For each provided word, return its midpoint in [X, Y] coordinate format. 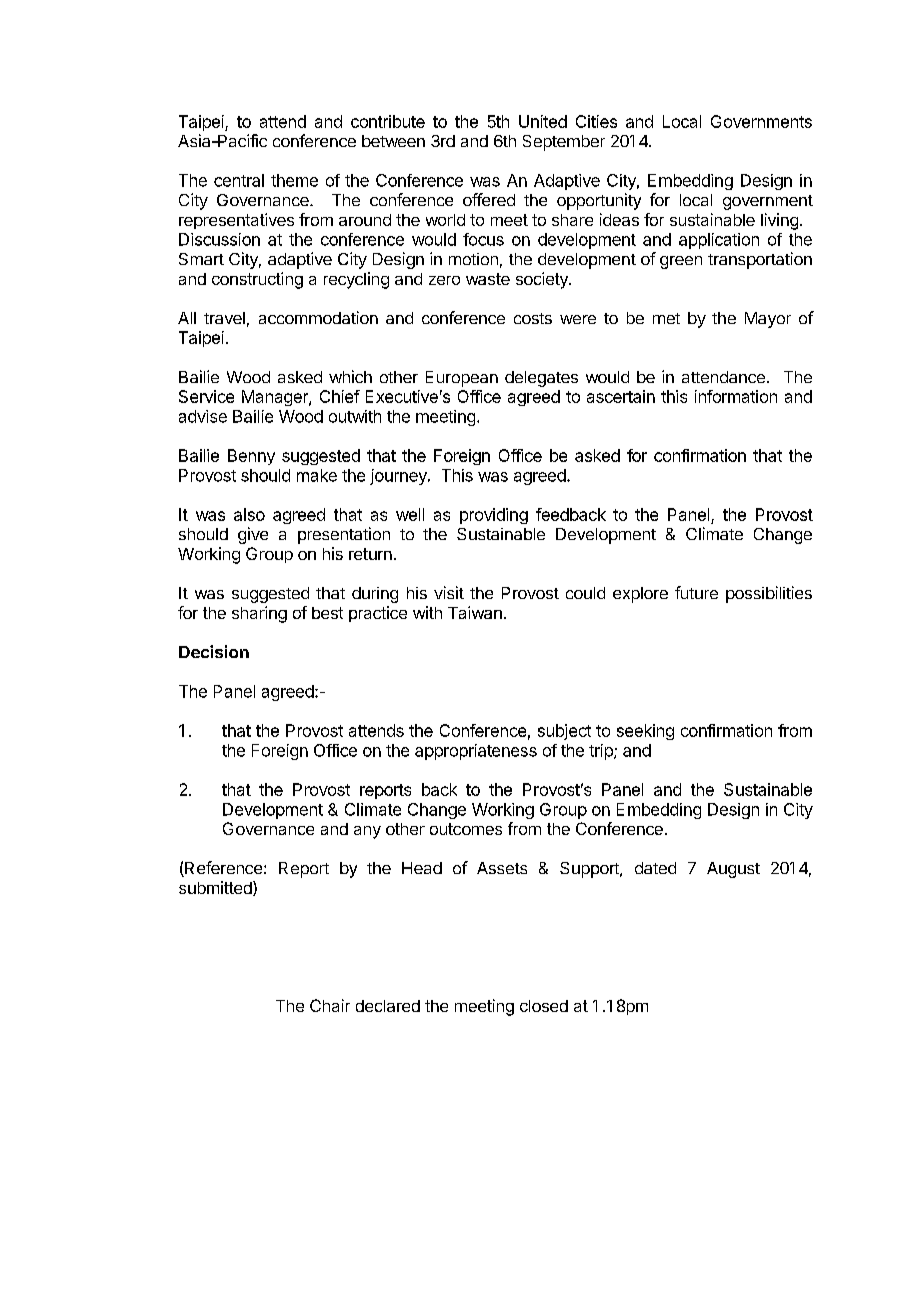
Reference [222, 869]
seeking [645, 732]
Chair [330, 1005]
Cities [596, 121]
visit [449, 592]
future [696, 592]
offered [489, 199]
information [736, 396]
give [253, 535]
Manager [276, 398]
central [239, 180]
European [462, 379]
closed [544, 1006]
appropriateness [476, 752]
